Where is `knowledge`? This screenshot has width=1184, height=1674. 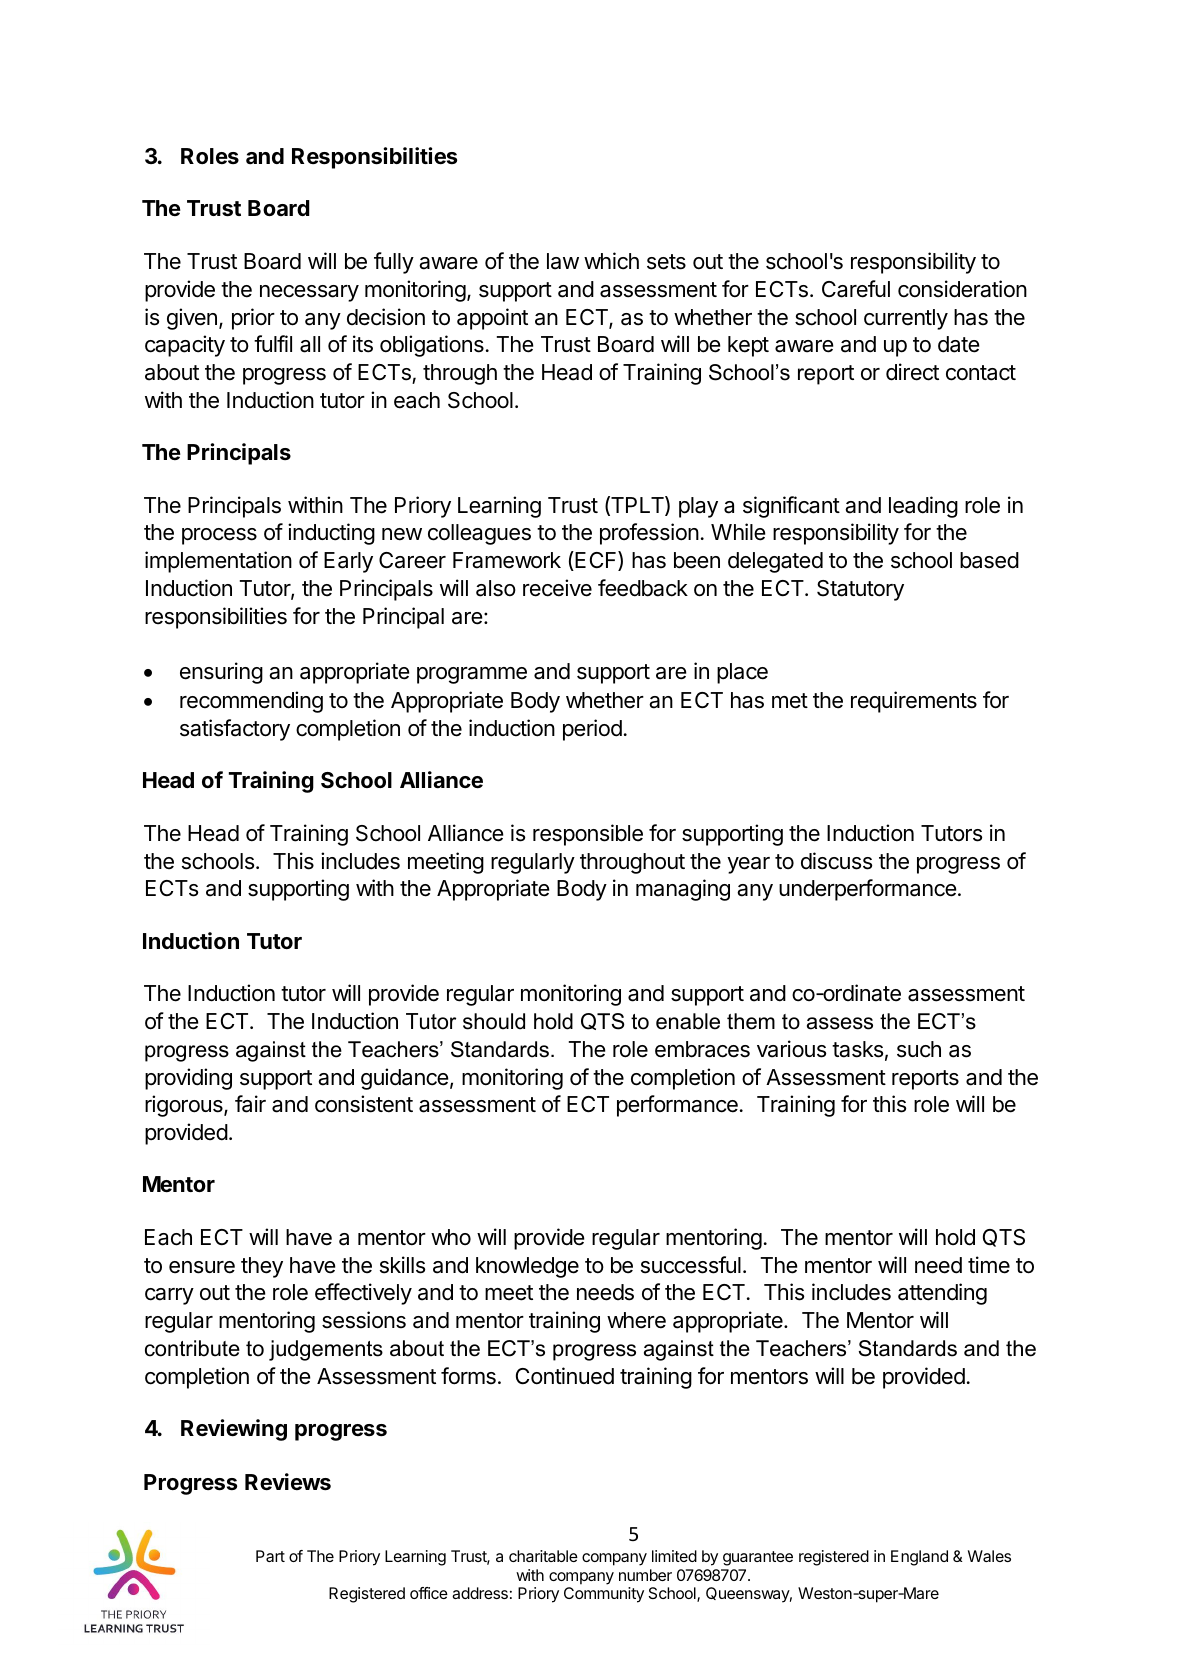
knowledge is located at coordinates (527, 1267).
